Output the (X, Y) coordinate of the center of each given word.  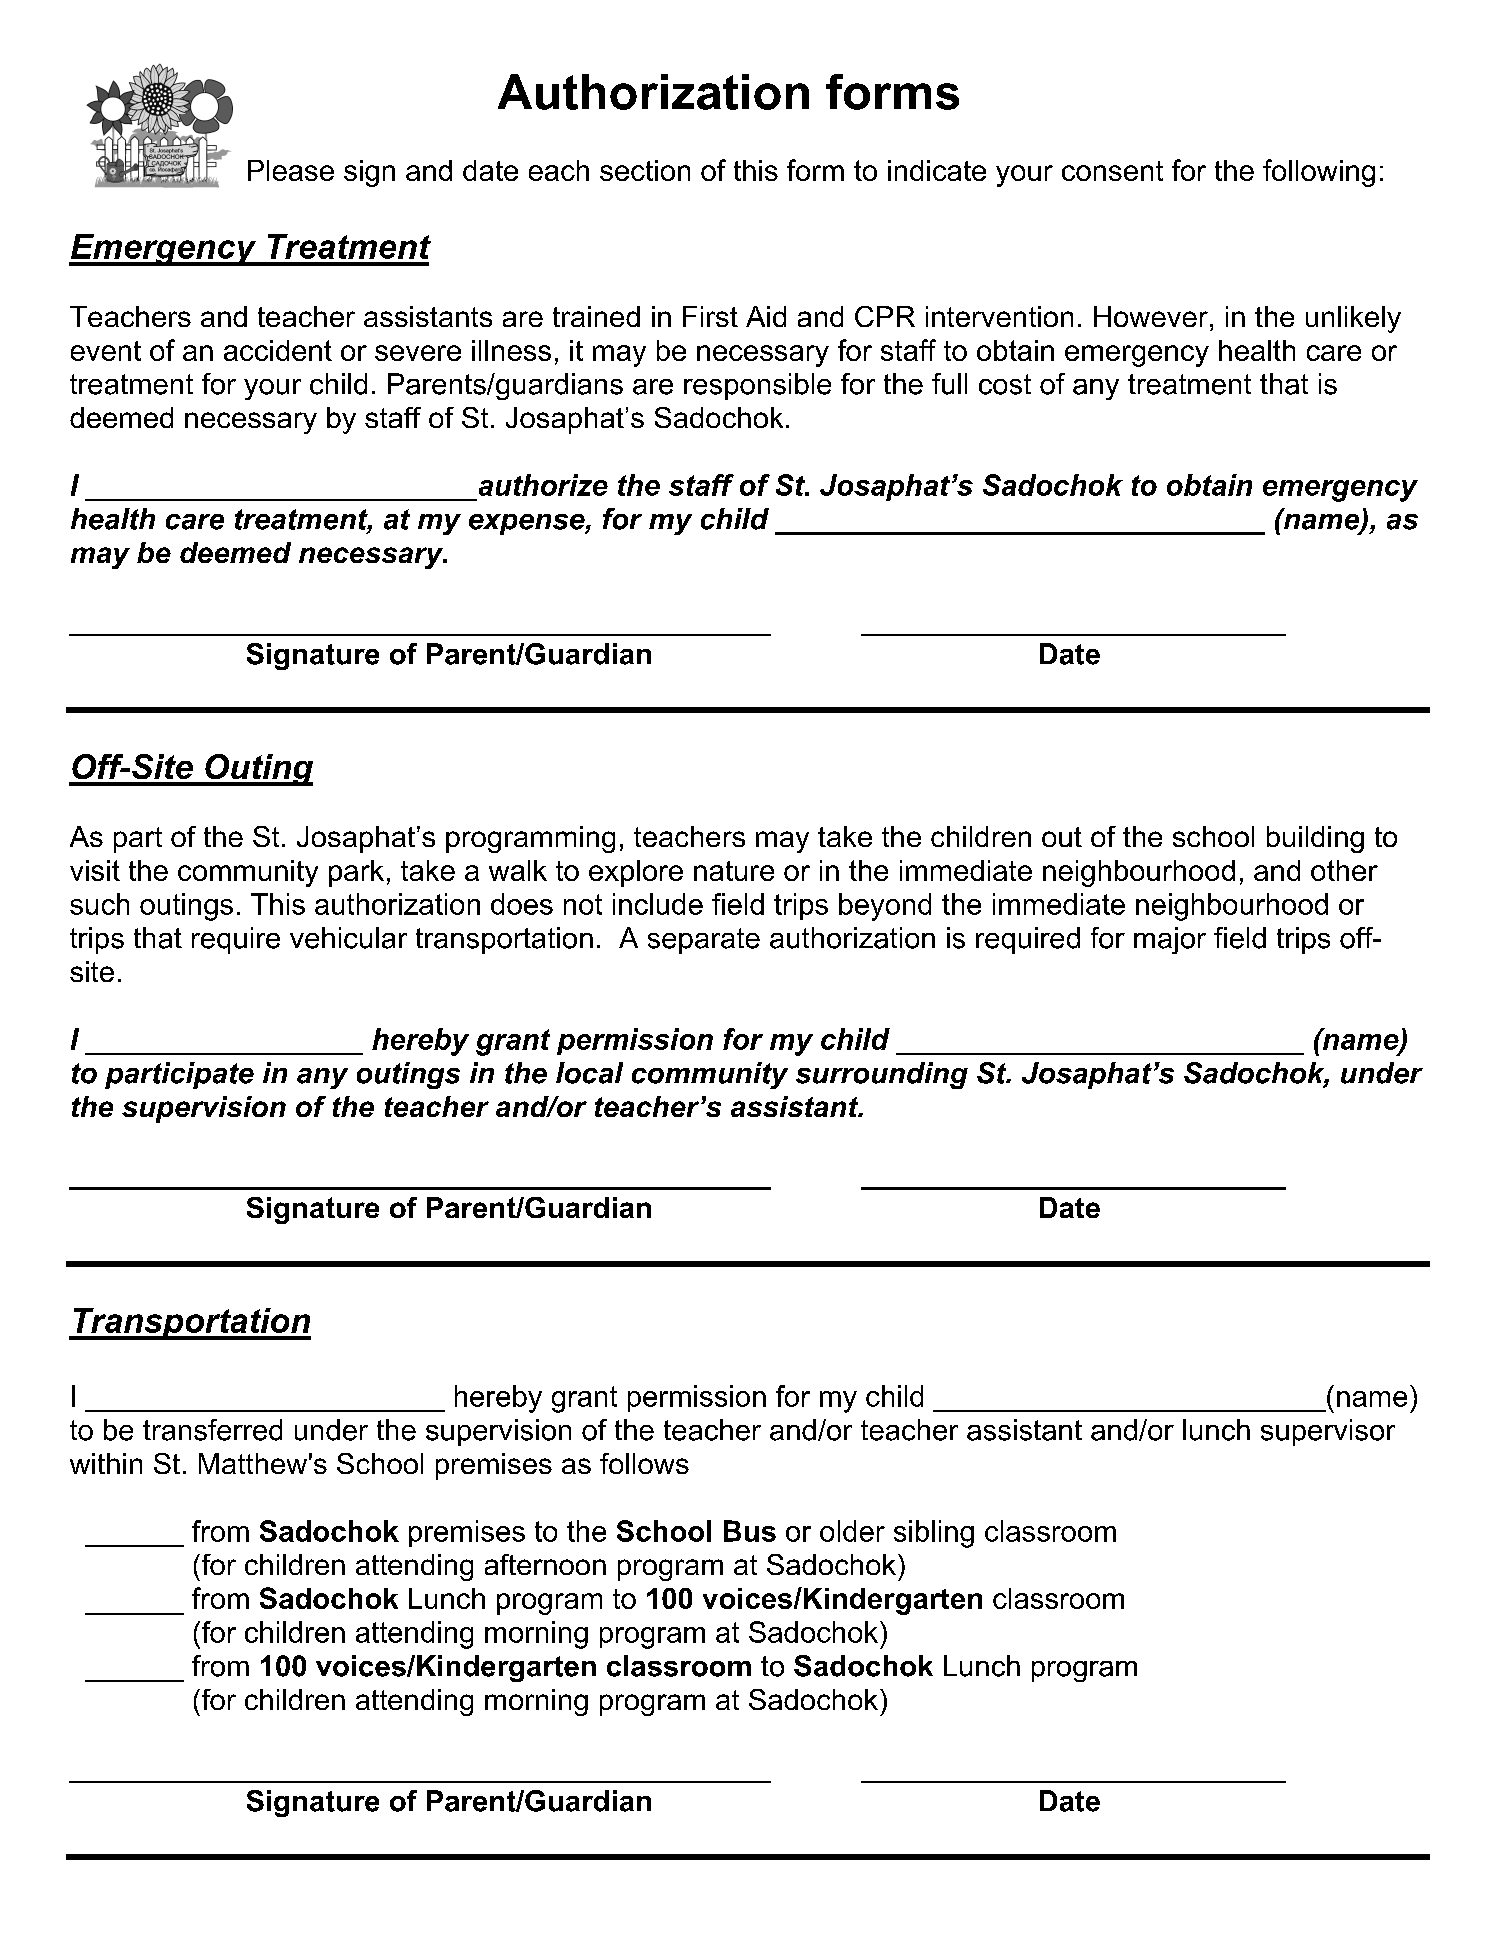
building (1315, 839)
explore (636, 873)
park (356, 873)
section (645, 170)
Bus (750, 1531)
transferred (212, 1430)
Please (291, 170)
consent (1112, 171)
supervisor (1328, 1432)
